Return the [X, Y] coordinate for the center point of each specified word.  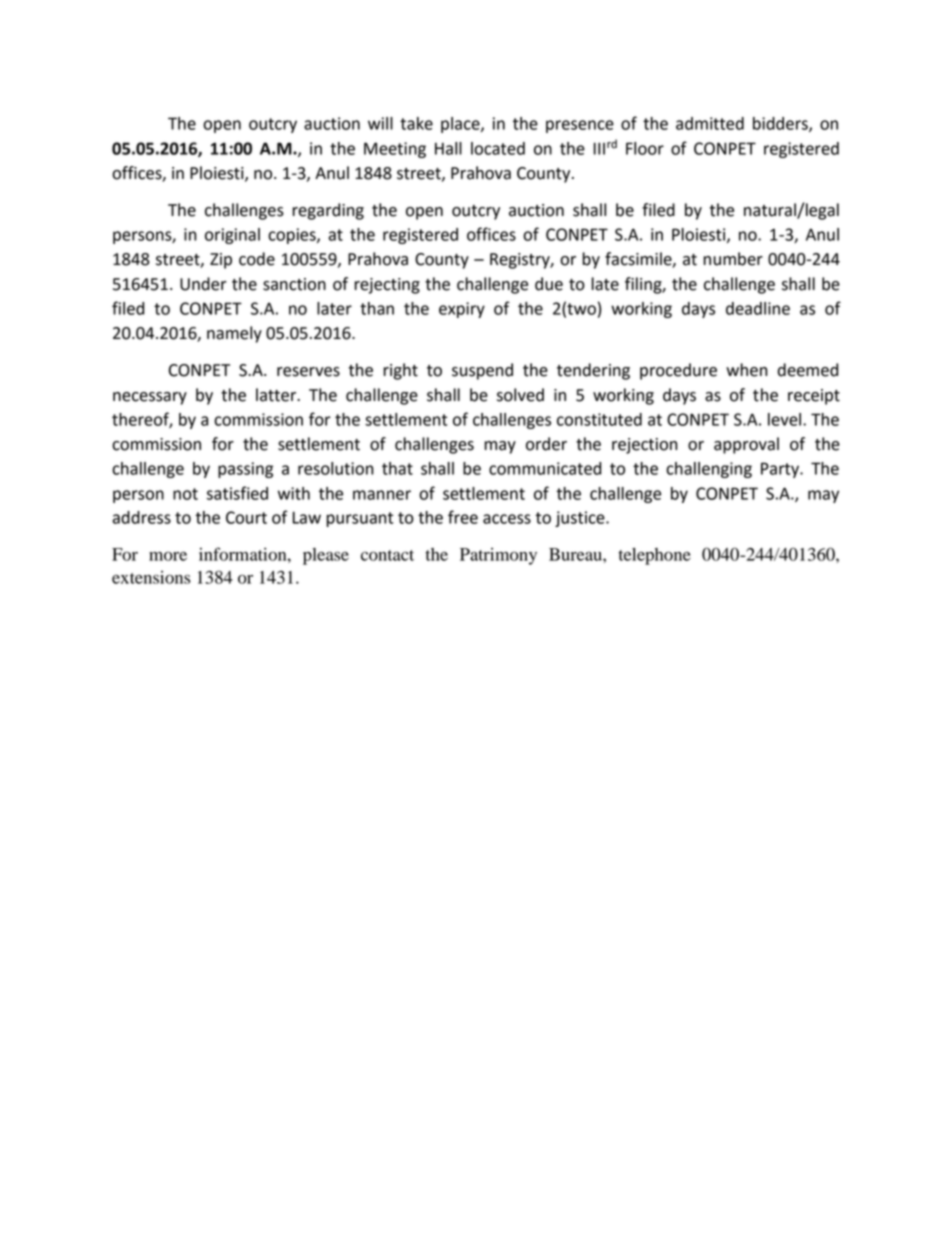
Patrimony [498, 556]
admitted [710, 123]
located [498, 148]
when [746, 370]
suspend [482, 371]
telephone [655, 556]
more [168, 556]
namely [234, 334]
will [380, 123]
